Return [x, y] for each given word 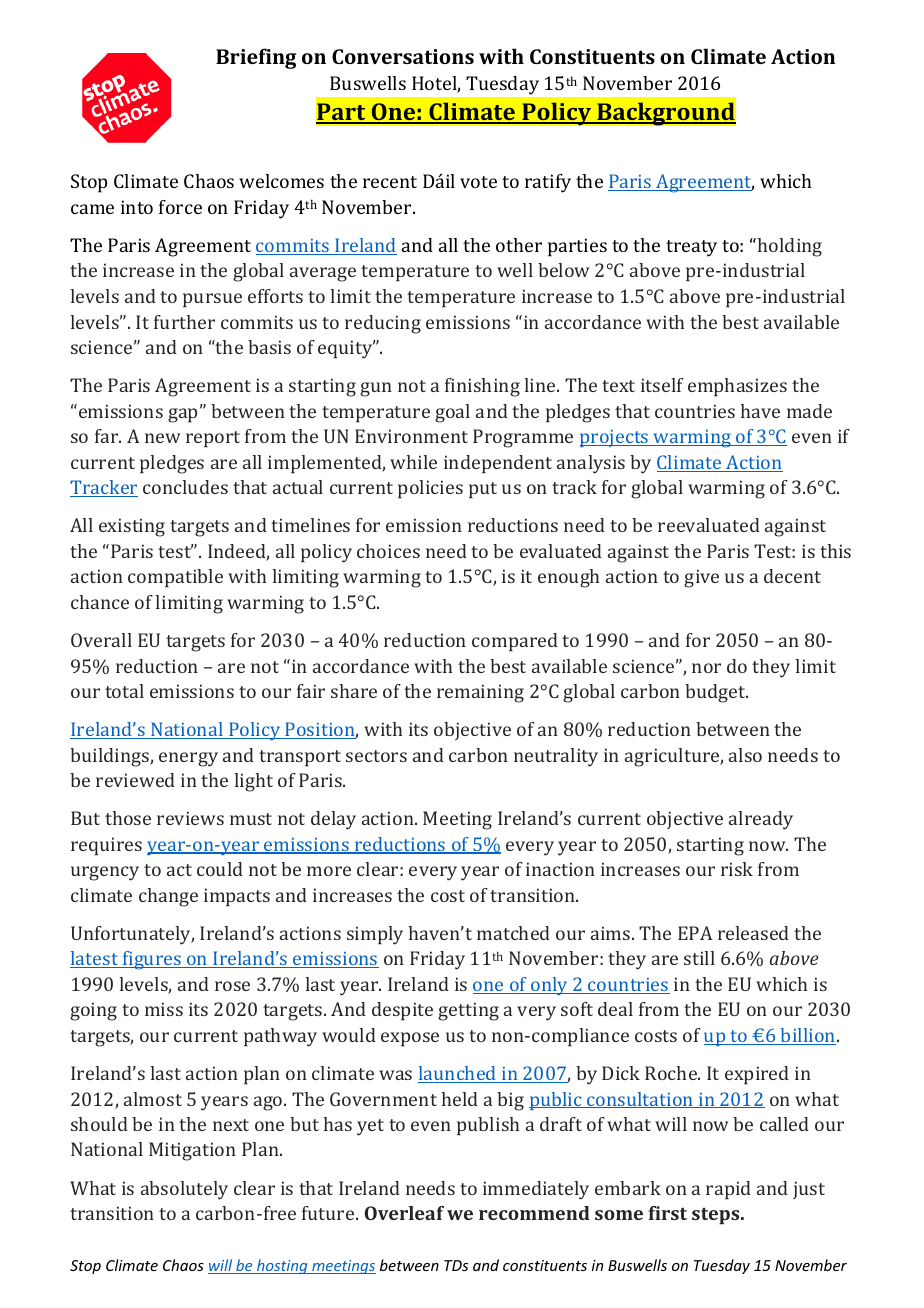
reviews [190, 818]
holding [790, 247]
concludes [185, 487]
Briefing [256, 58]
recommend [534, 1213]
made [809, 411]
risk [737, 869]
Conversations [403, 56]
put [483, 490]
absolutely [184, 1190]
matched [513, 933]
